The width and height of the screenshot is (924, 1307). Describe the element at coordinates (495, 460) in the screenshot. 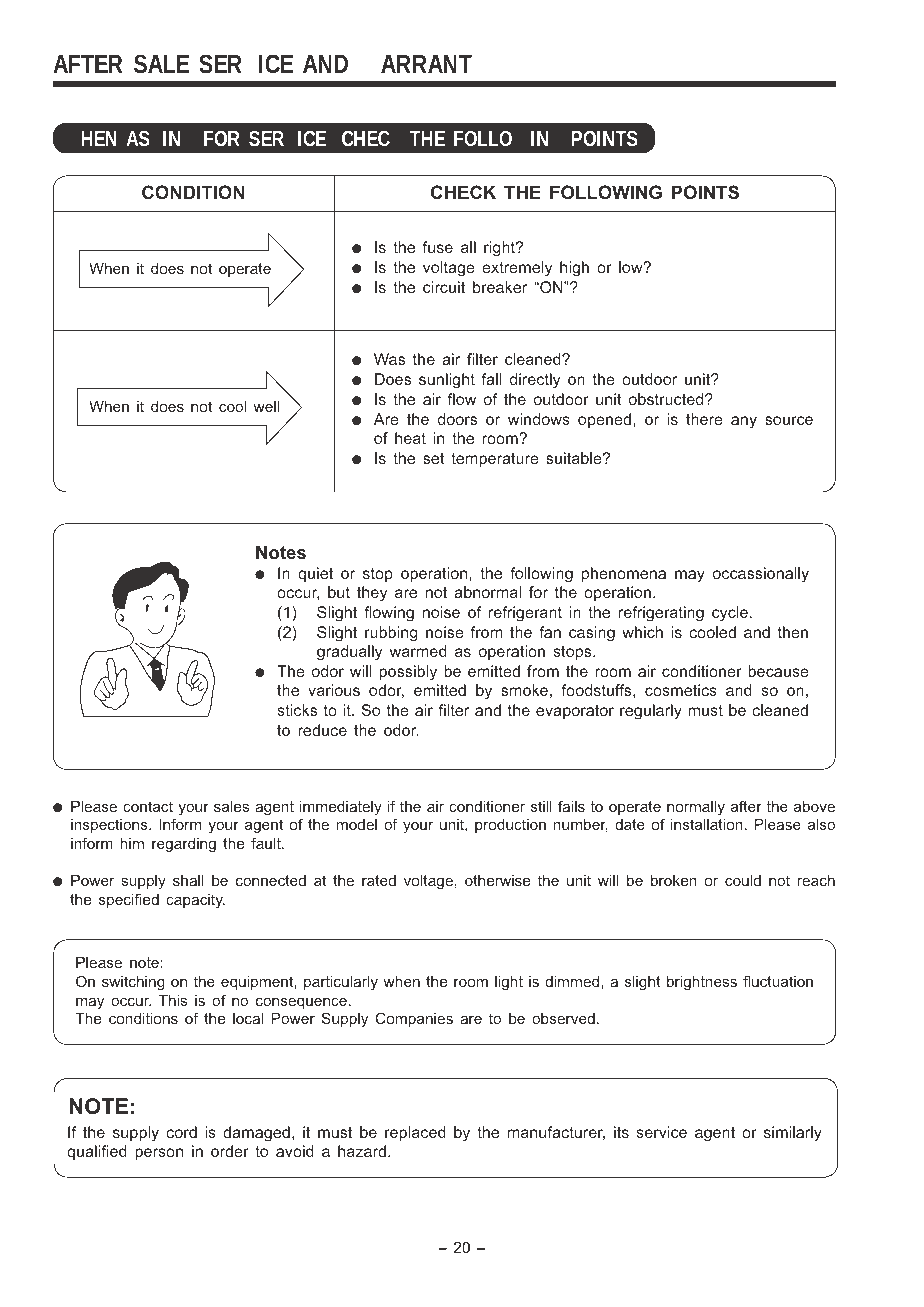

I see `temperature` at that location.
